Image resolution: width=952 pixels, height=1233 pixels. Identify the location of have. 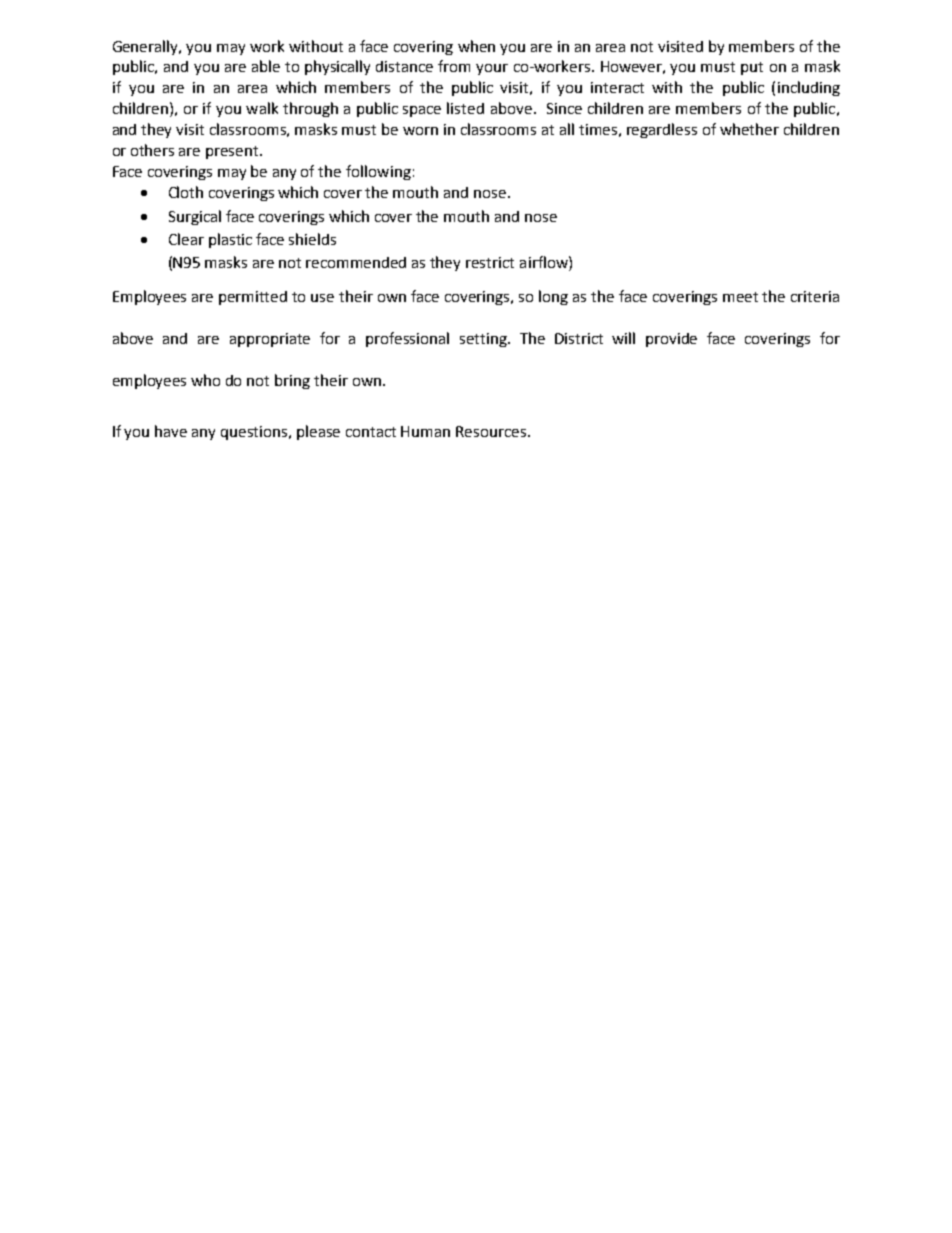
(171, 431).
